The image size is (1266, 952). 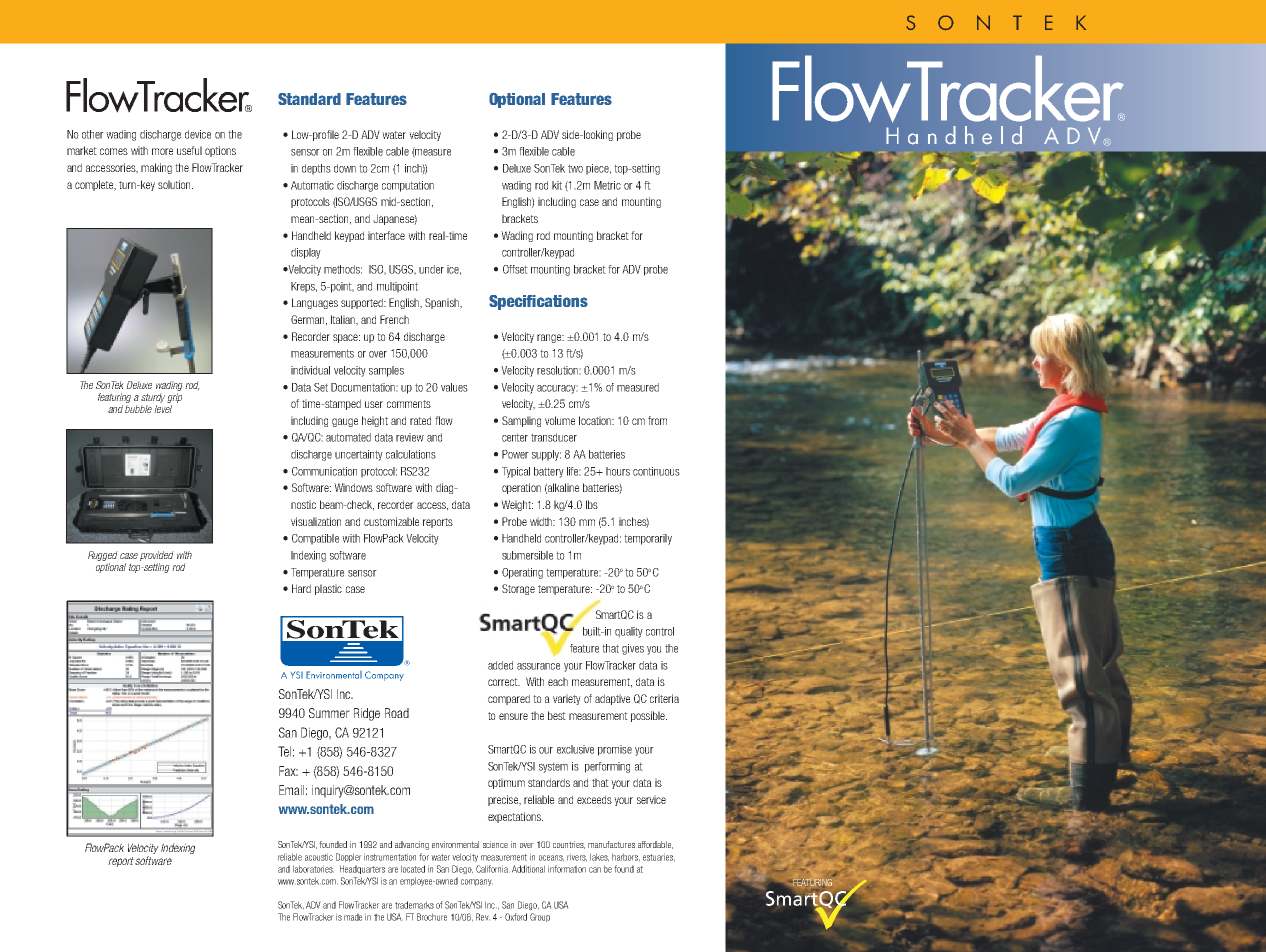 I want to click on laboratories, so click(x=313, y=869).
